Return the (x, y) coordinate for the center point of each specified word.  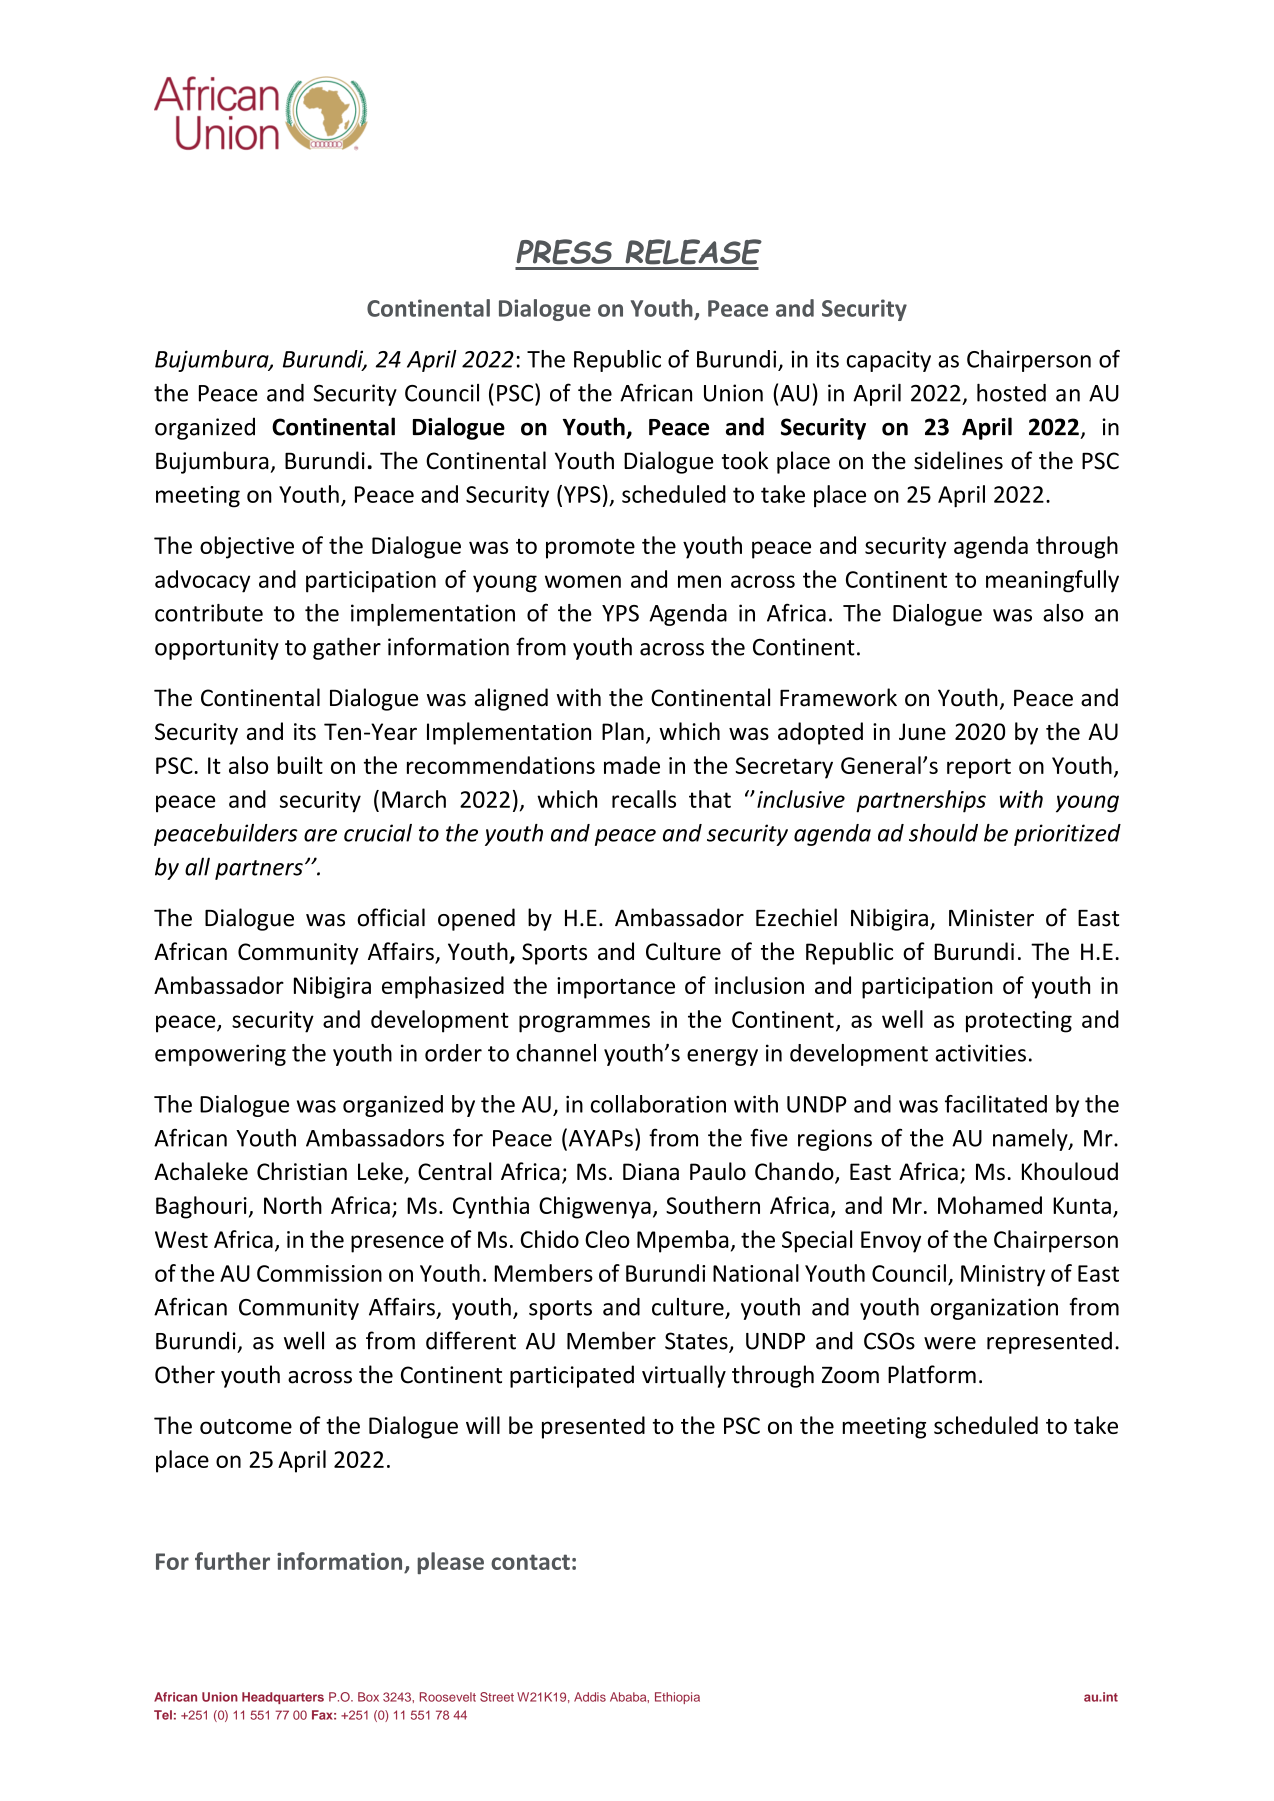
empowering (220, 1055)
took (745, 460)
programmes (584, 1024)
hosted (1011, 392)
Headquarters (283, 1698)
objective (247, 547)
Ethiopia (677, 1698)
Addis (590, 1697)
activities (980, 1053)
